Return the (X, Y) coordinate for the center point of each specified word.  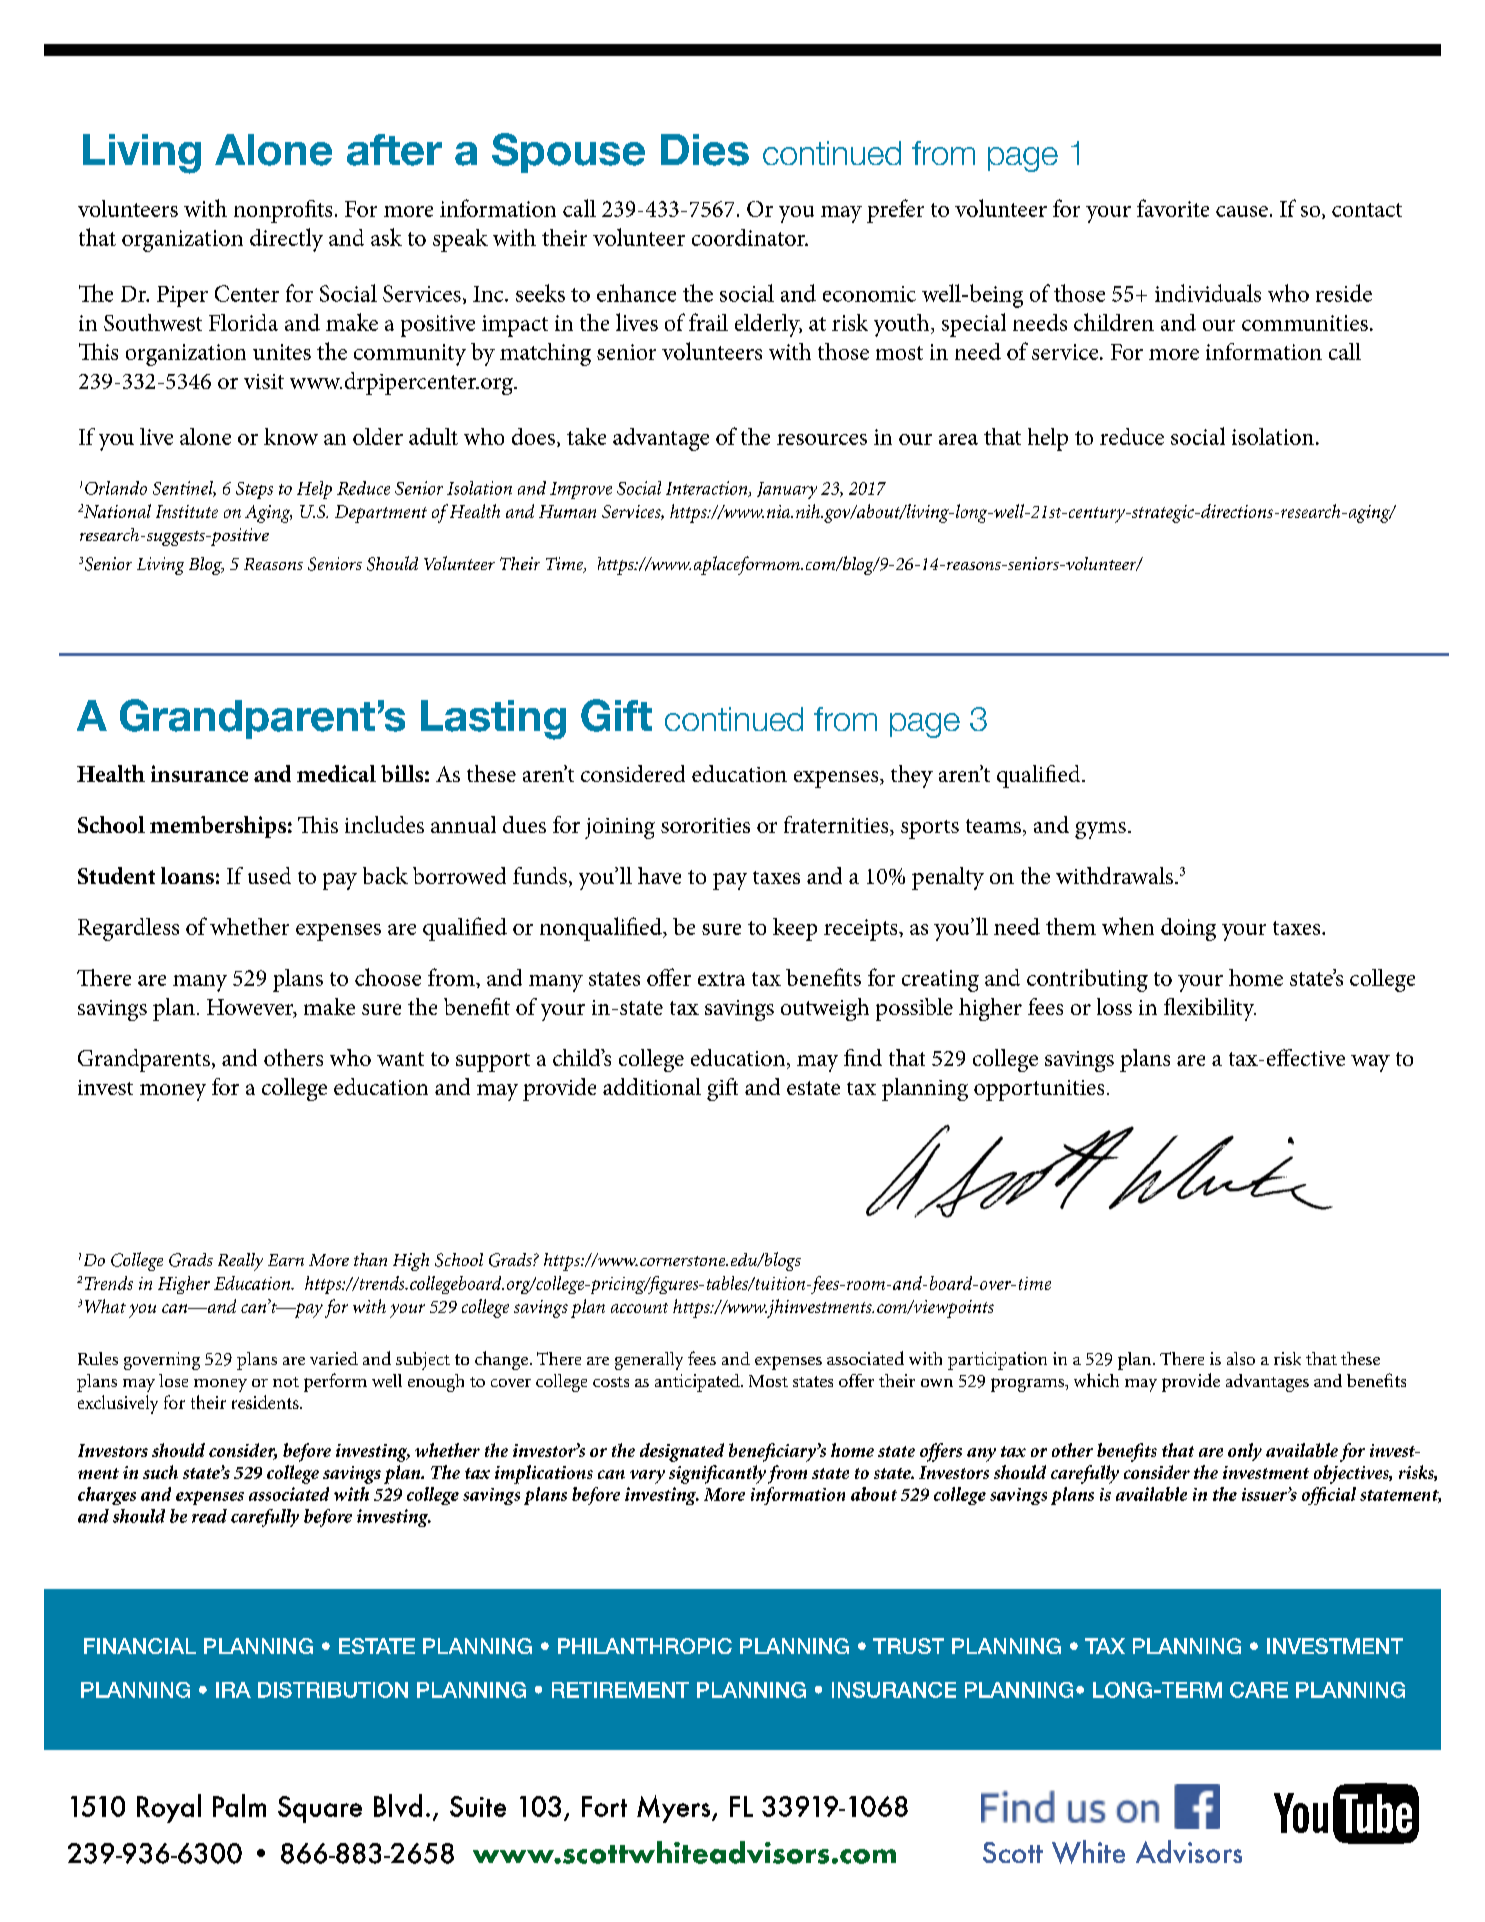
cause (1242, 211)
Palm (239, 1805)
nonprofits (283, 211)
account (639, 1308)
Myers (675, 1809)
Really (240, 1262)
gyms (1100, 830)
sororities (705, 825)
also (1241, 1358)
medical (336, 773)
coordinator (750, 237)
